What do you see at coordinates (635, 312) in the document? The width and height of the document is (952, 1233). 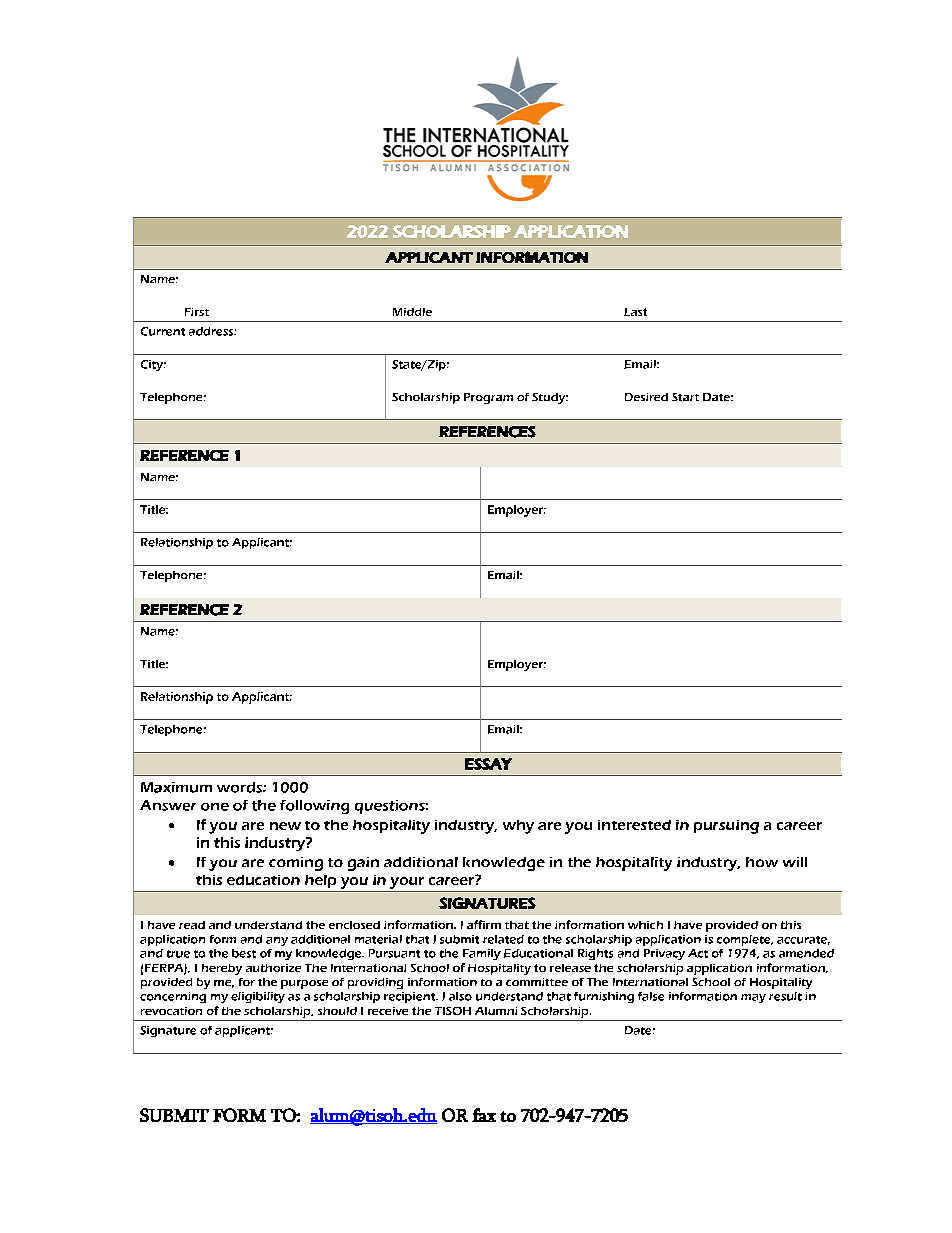 I see `Last` at bounding box center [635, 312].
